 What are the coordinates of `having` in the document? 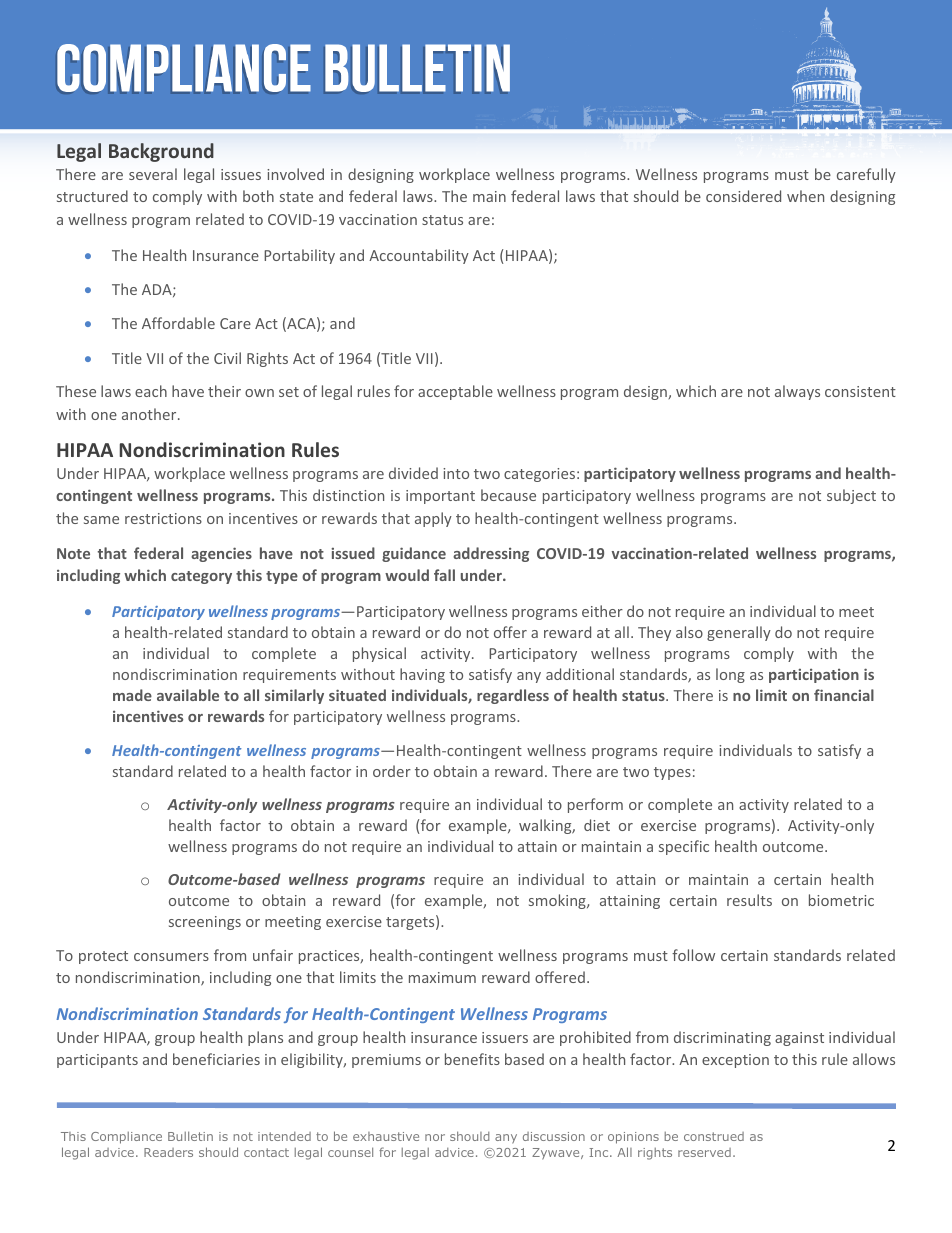 It's located at (422, 675).
